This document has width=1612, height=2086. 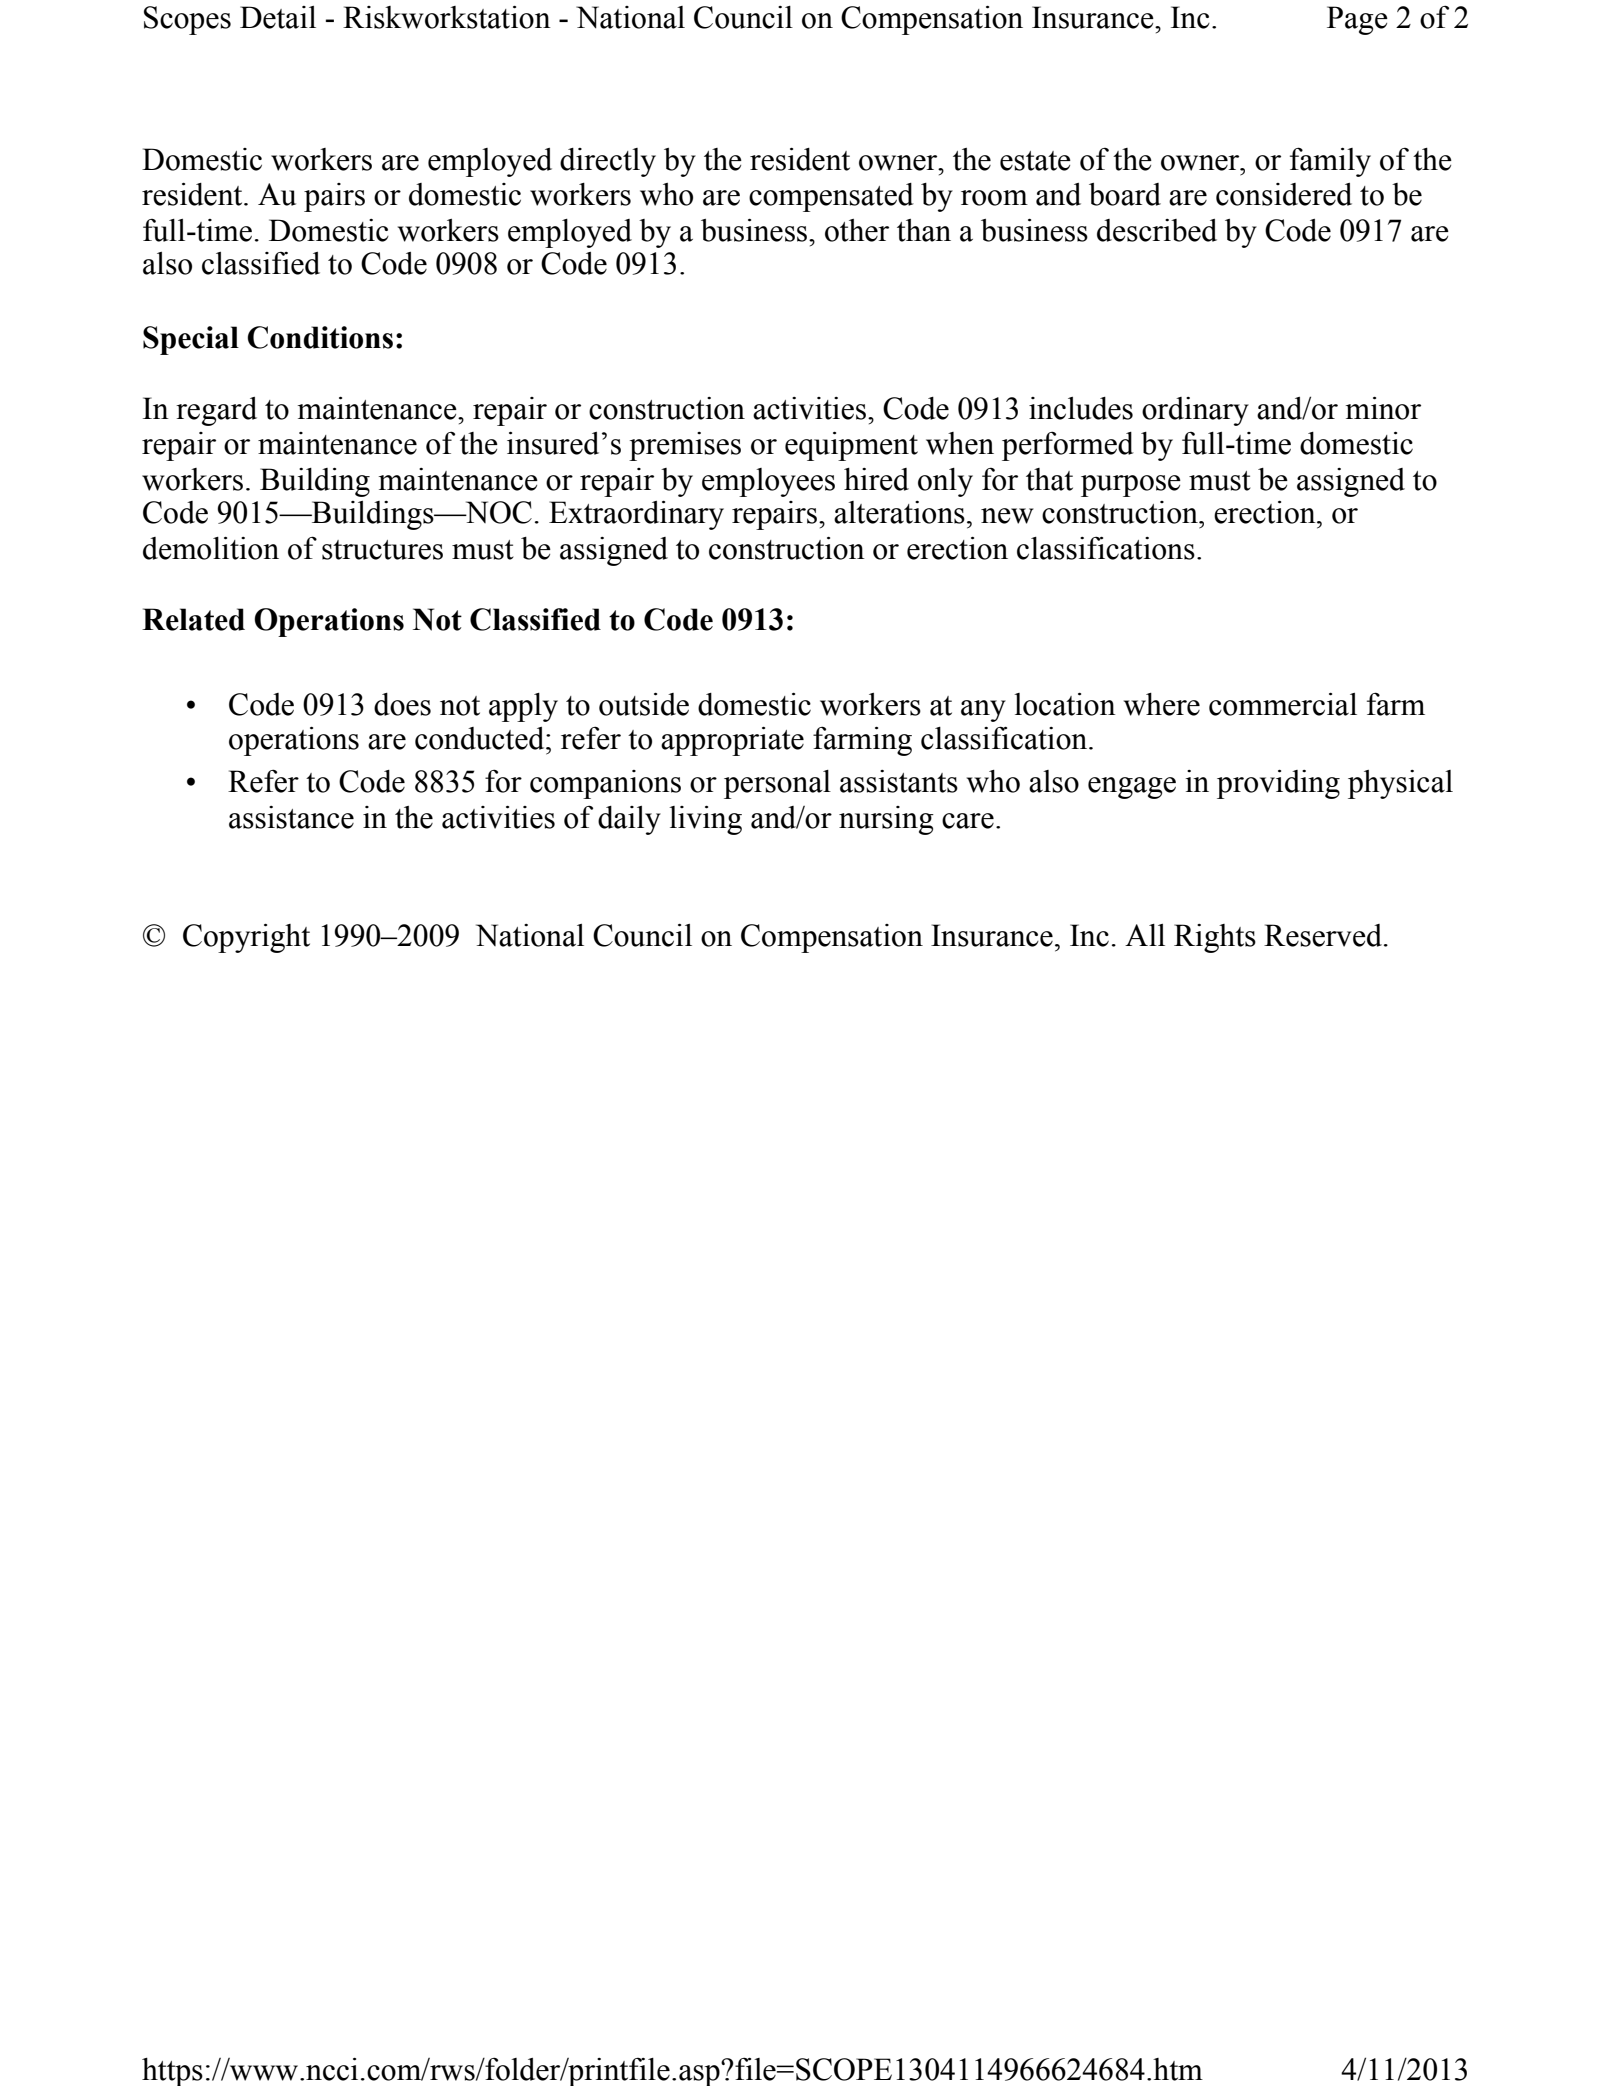 I want to click on does, so click(x=402, y=704).
